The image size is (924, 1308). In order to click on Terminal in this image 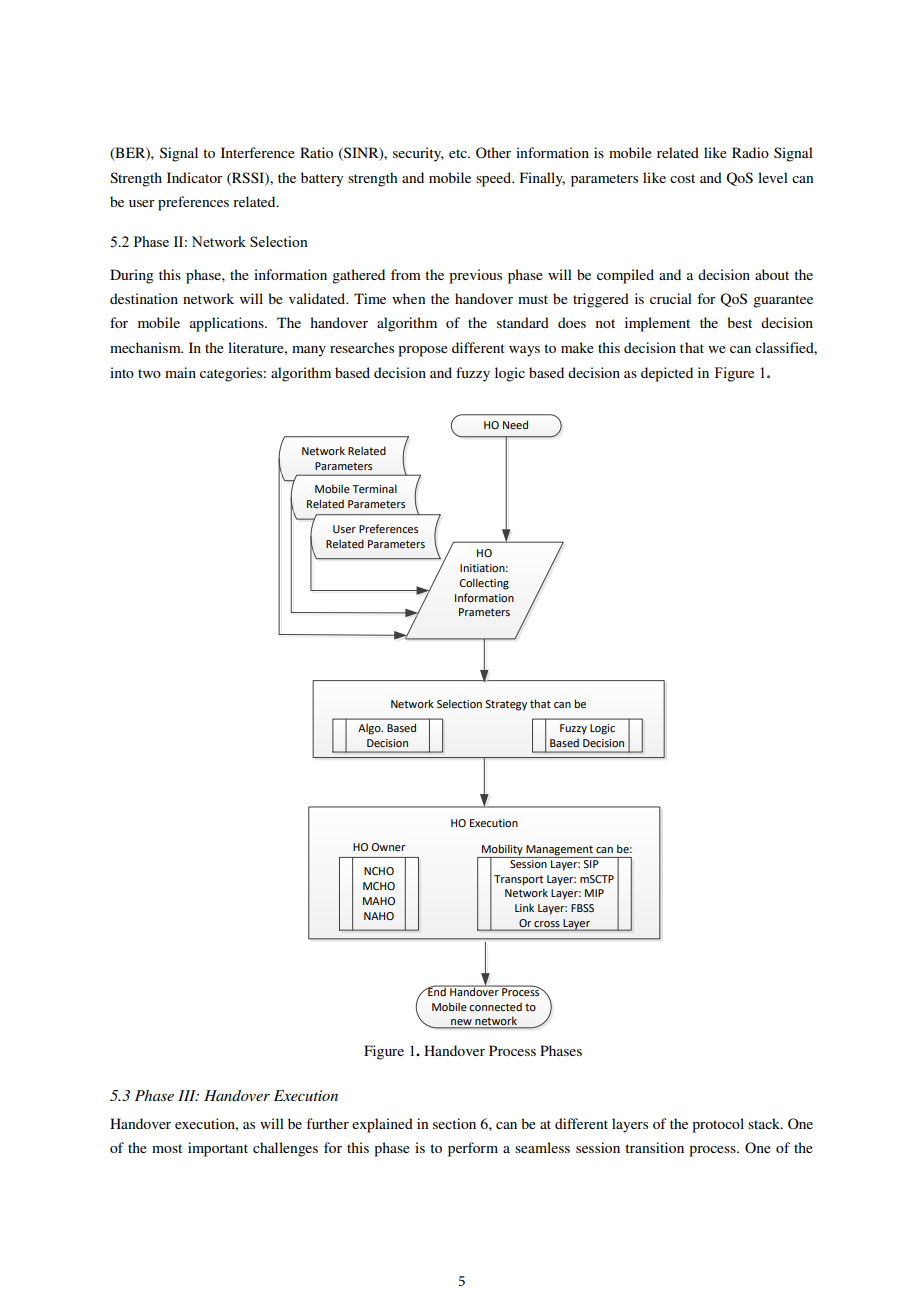, I will do `click(374, 488)`.
